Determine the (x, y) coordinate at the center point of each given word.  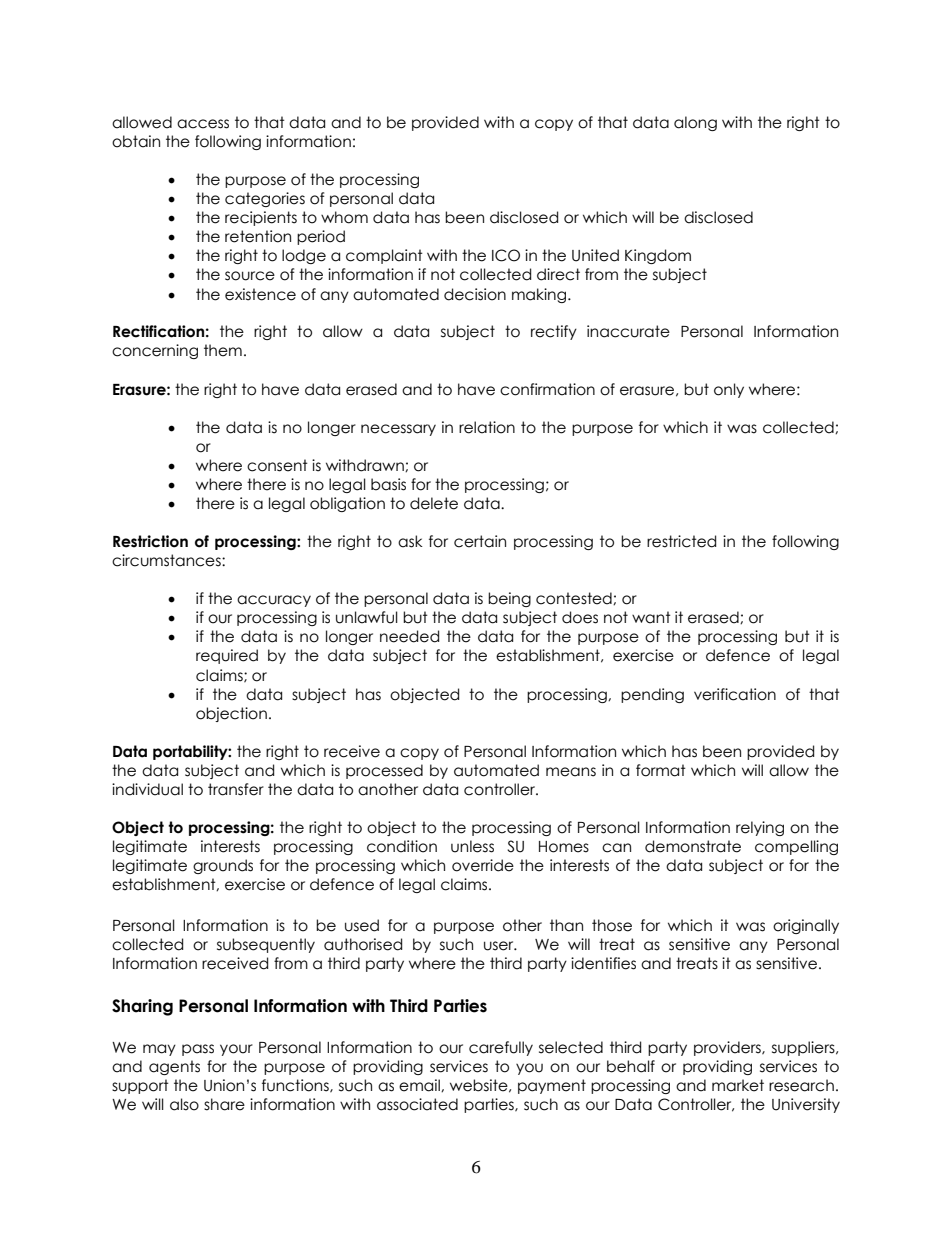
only (729, 390)
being (509, 599)
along (695, 123)
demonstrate (693, 846)
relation (487, 427)
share (224, 1104)
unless (472, 846)
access (203, 124)
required (227, 656)
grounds (223, 866)
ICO (506, 255)
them (223, 350)
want (651, 617)
